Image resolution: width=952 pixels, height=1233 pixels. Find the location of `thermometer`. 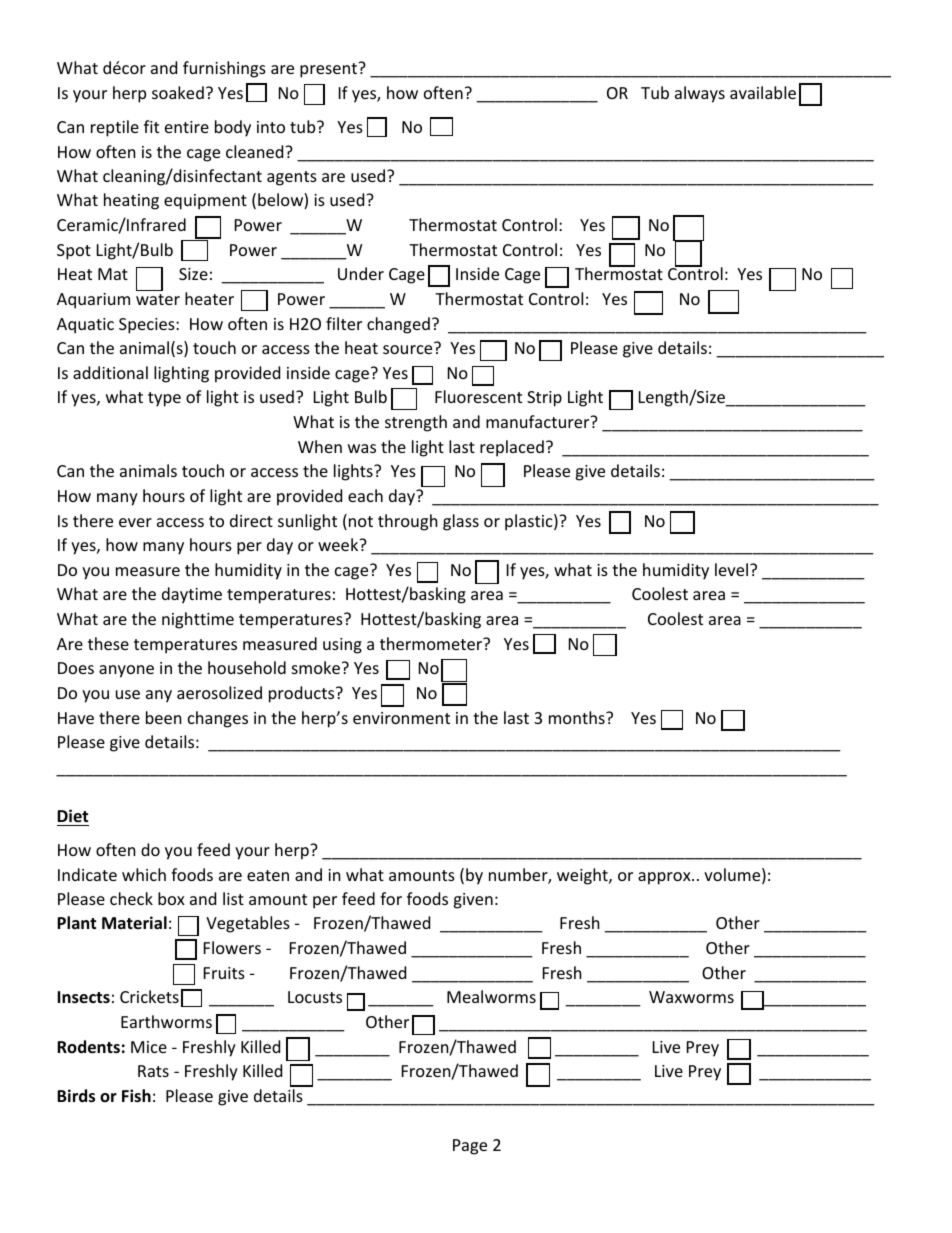

thermometer is located at coordinates (432, 643).
